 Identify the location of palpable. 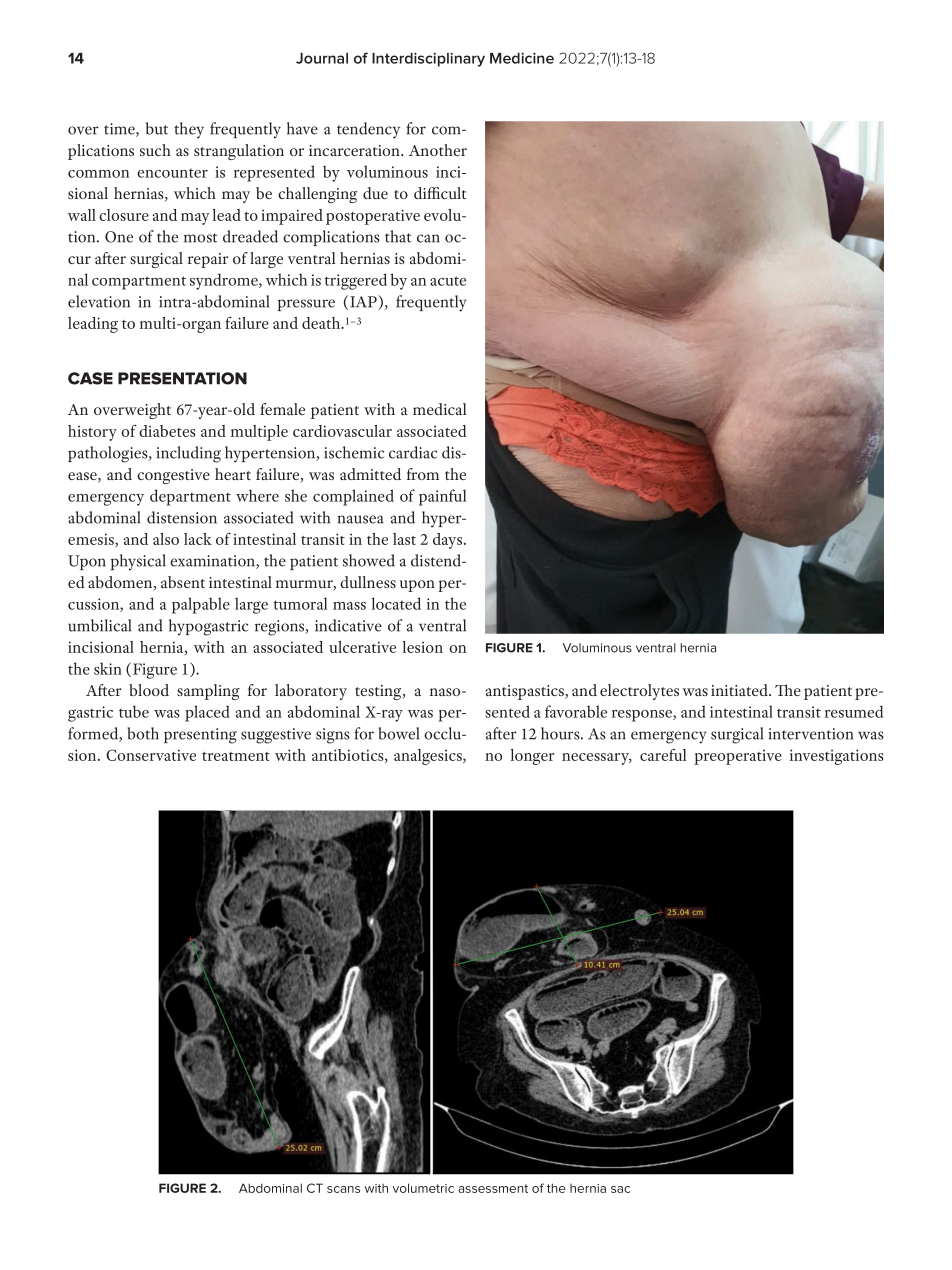
(201, 605).
